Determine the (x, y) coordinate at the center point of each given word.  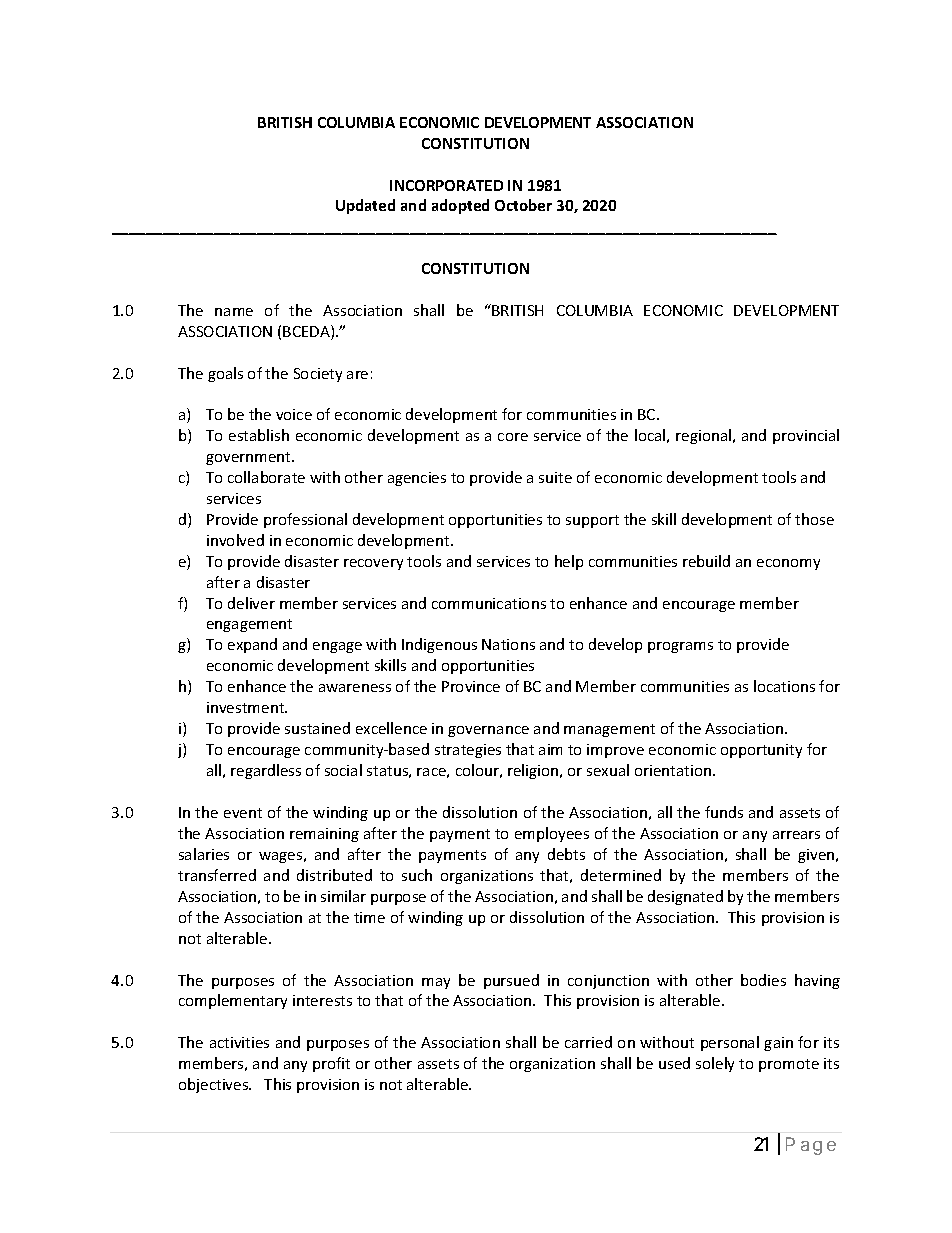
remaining (324, 835)
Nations (508, 644)
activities (239, 1042)
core (513, 437)
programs (680, 647)
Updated (365, 206)
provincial (806, 436)
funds (724, 812)
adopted (460, 206)
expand (252, 645)
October (523, 205)
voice (294, 414)
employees (552, 834)
